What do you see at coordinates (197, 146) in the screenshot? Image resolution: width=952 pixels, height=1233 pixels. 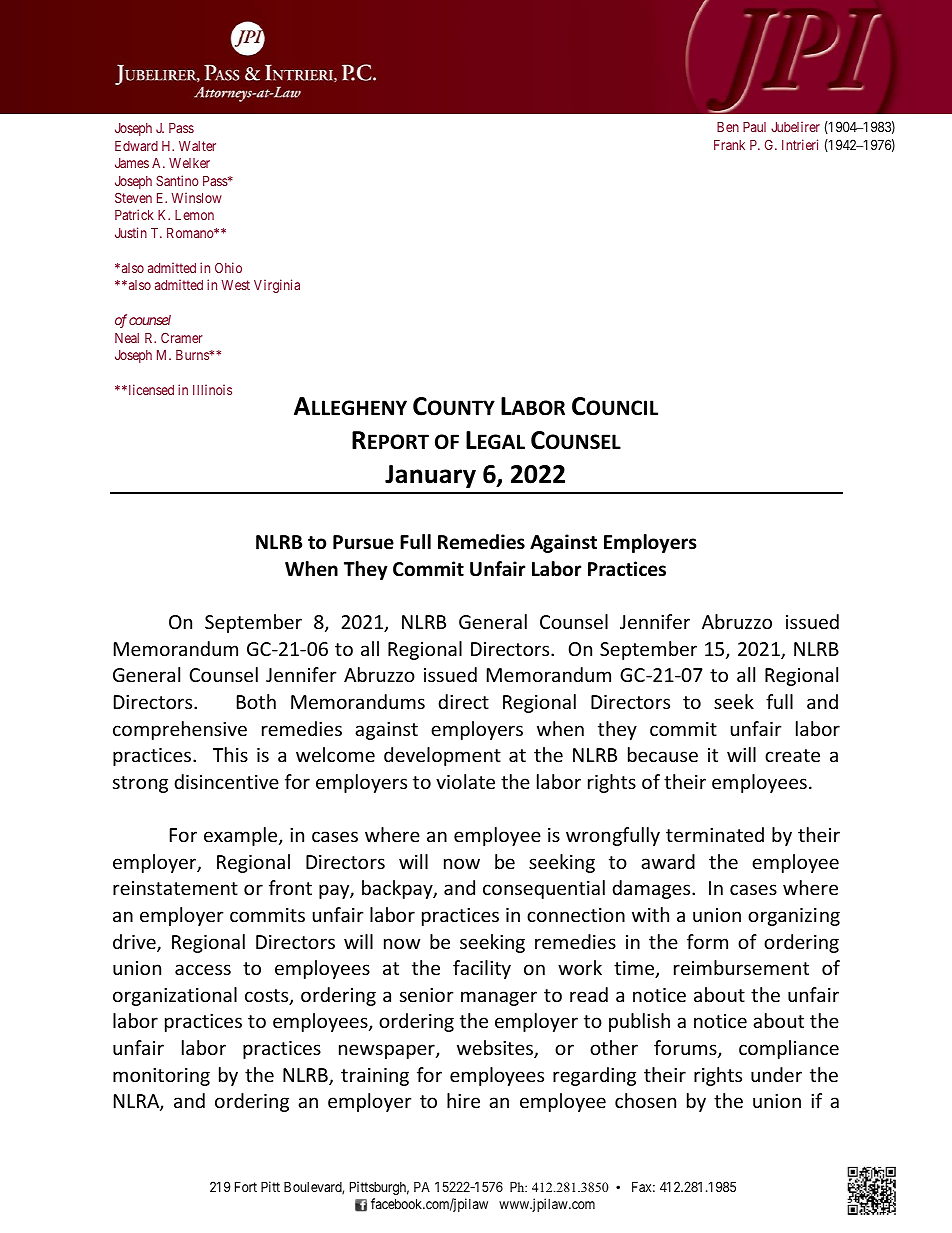 I see `Walter` at bounding box center [197, 146].
